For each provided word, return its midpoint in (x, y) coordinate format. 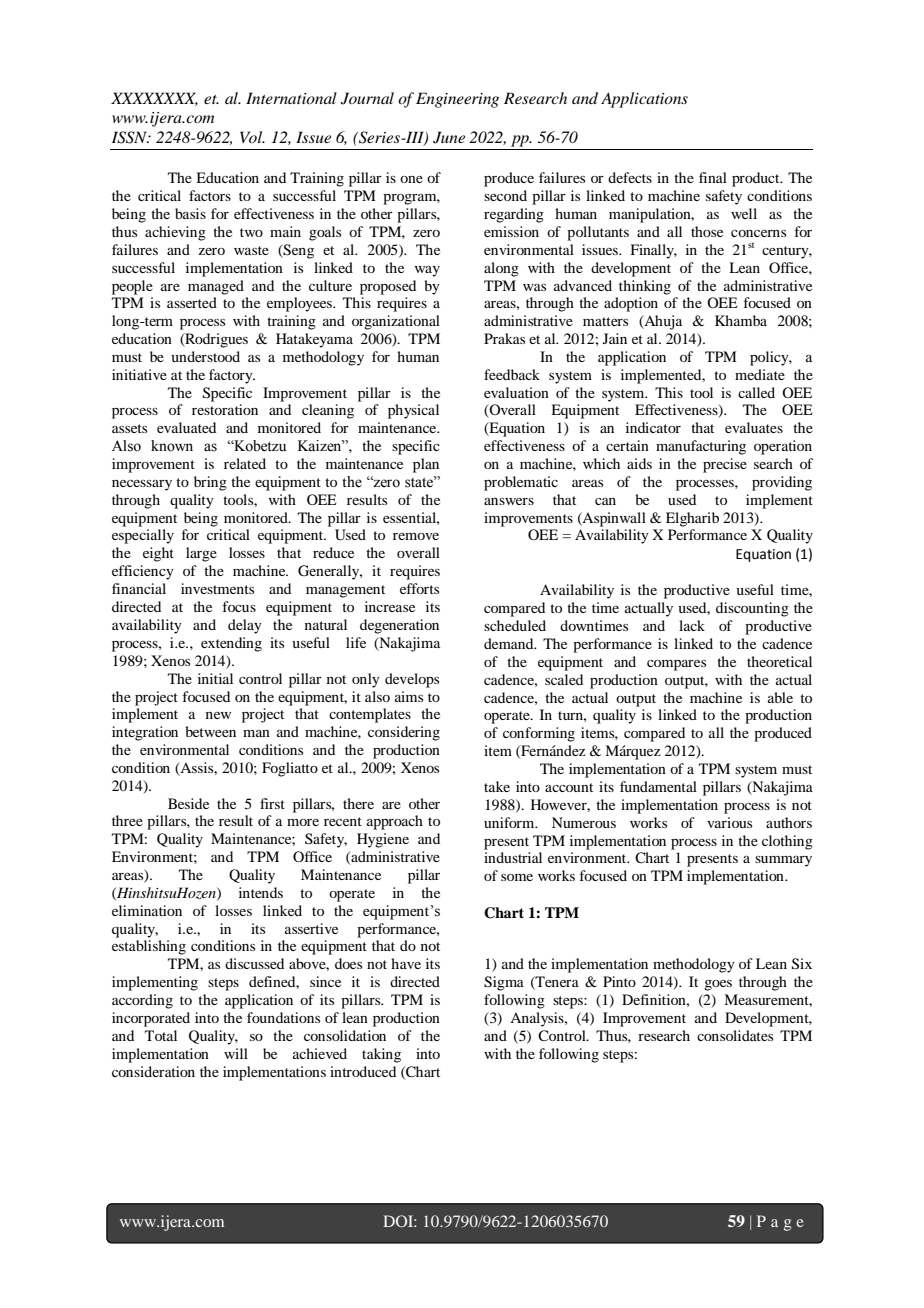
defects (630, 177)
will (236, 1053)
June (449, 137)
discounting (752, 609)
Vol (252, 137)
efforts (419, 588)
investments (217, 588)
